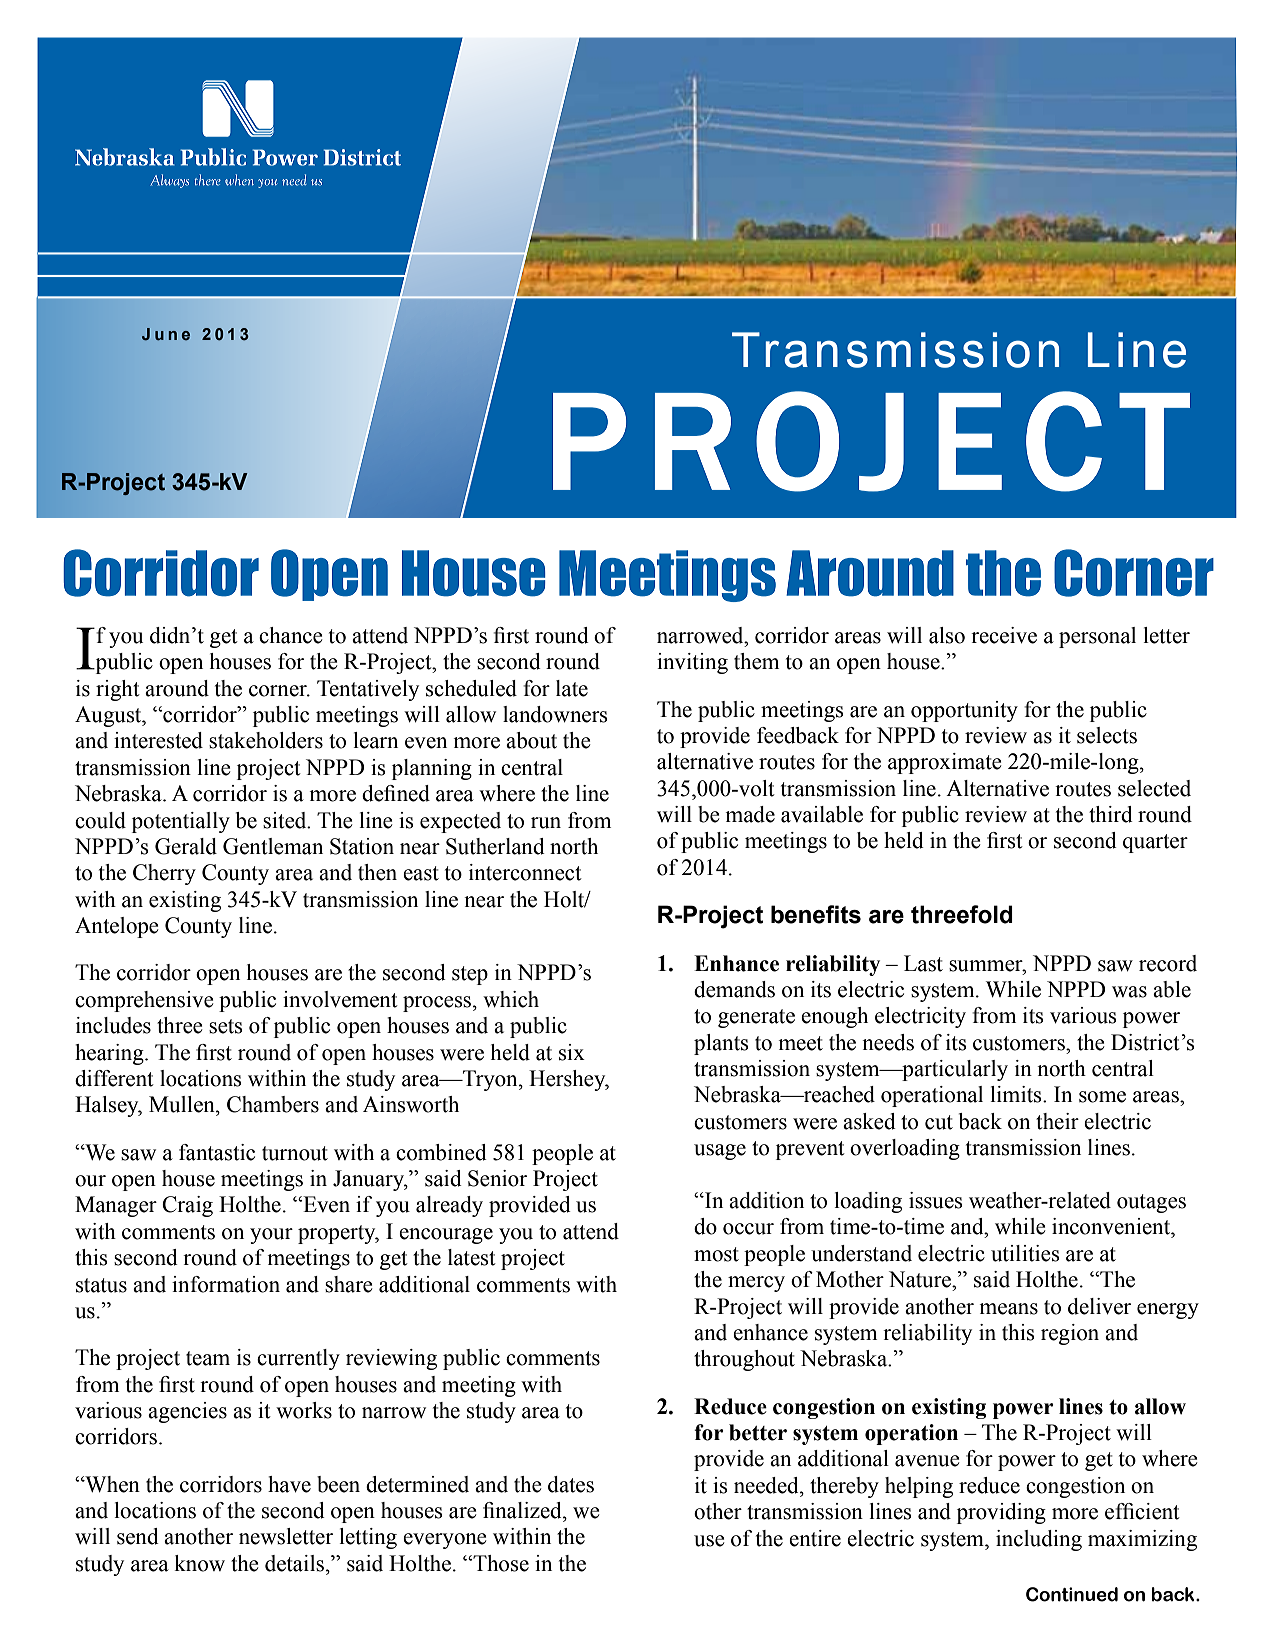  I want to click on demands, so click(734, 989).
